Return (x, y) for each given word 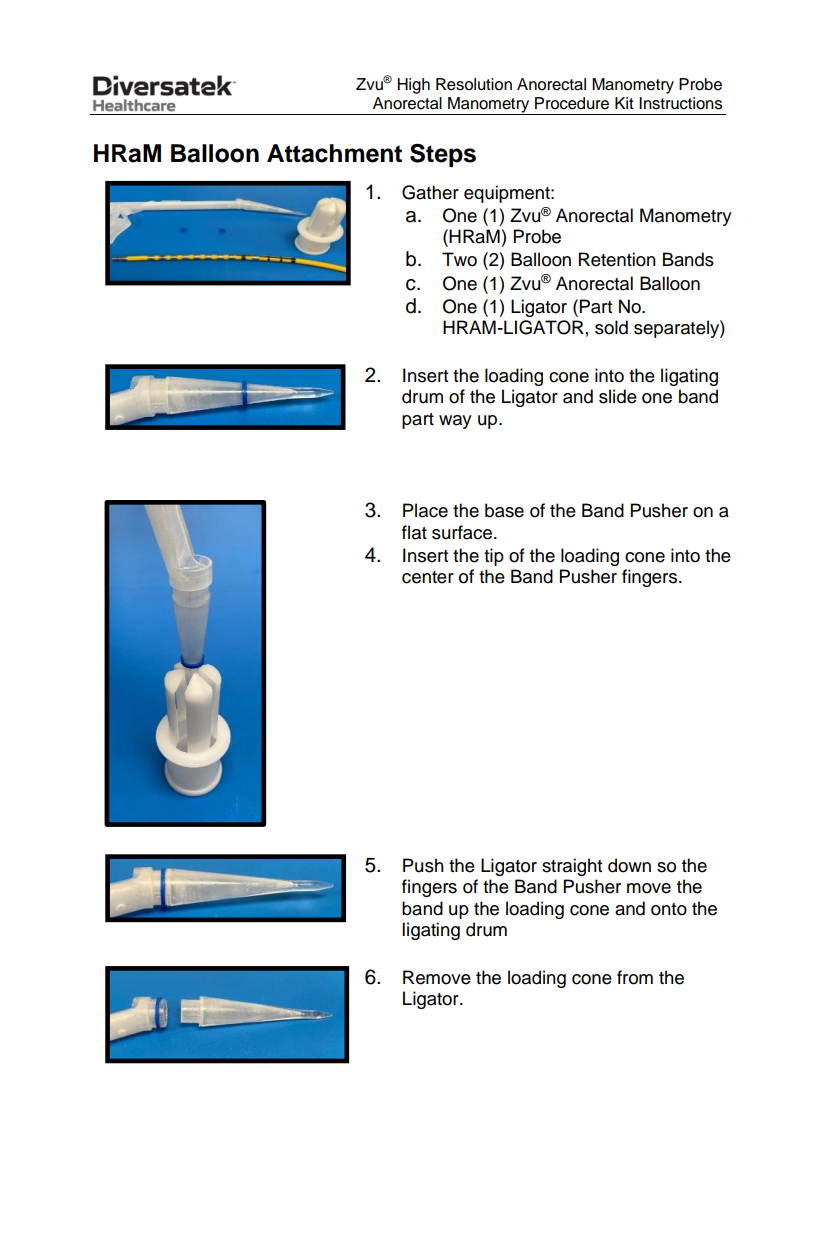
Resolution (474, 84)
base (504, 510)
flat (414, 532)
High (414, 86)
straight (572, 867)
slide (618, 396)
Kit (624, 103)
